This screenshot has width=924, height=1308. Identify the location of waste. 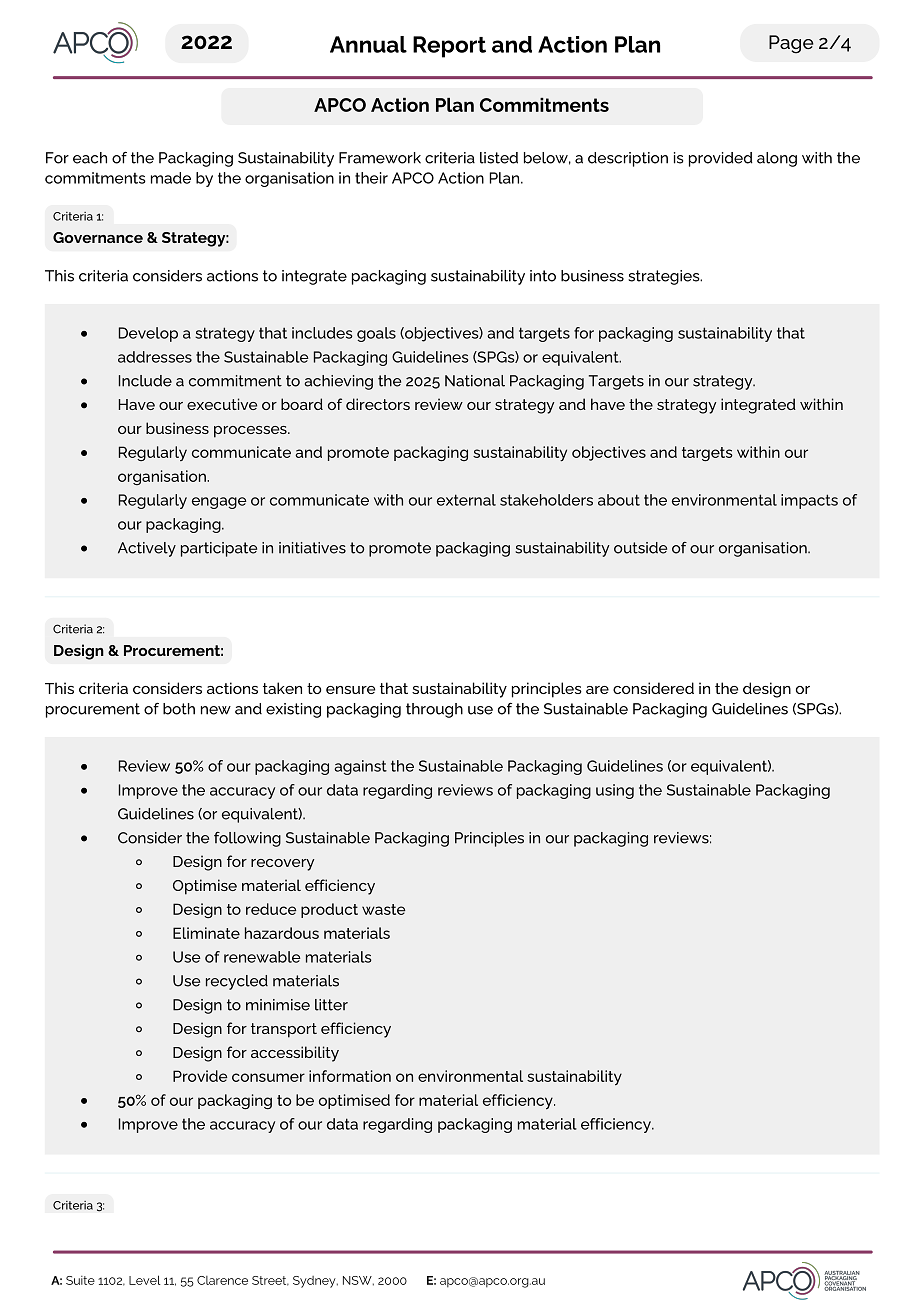
(384, 909).
